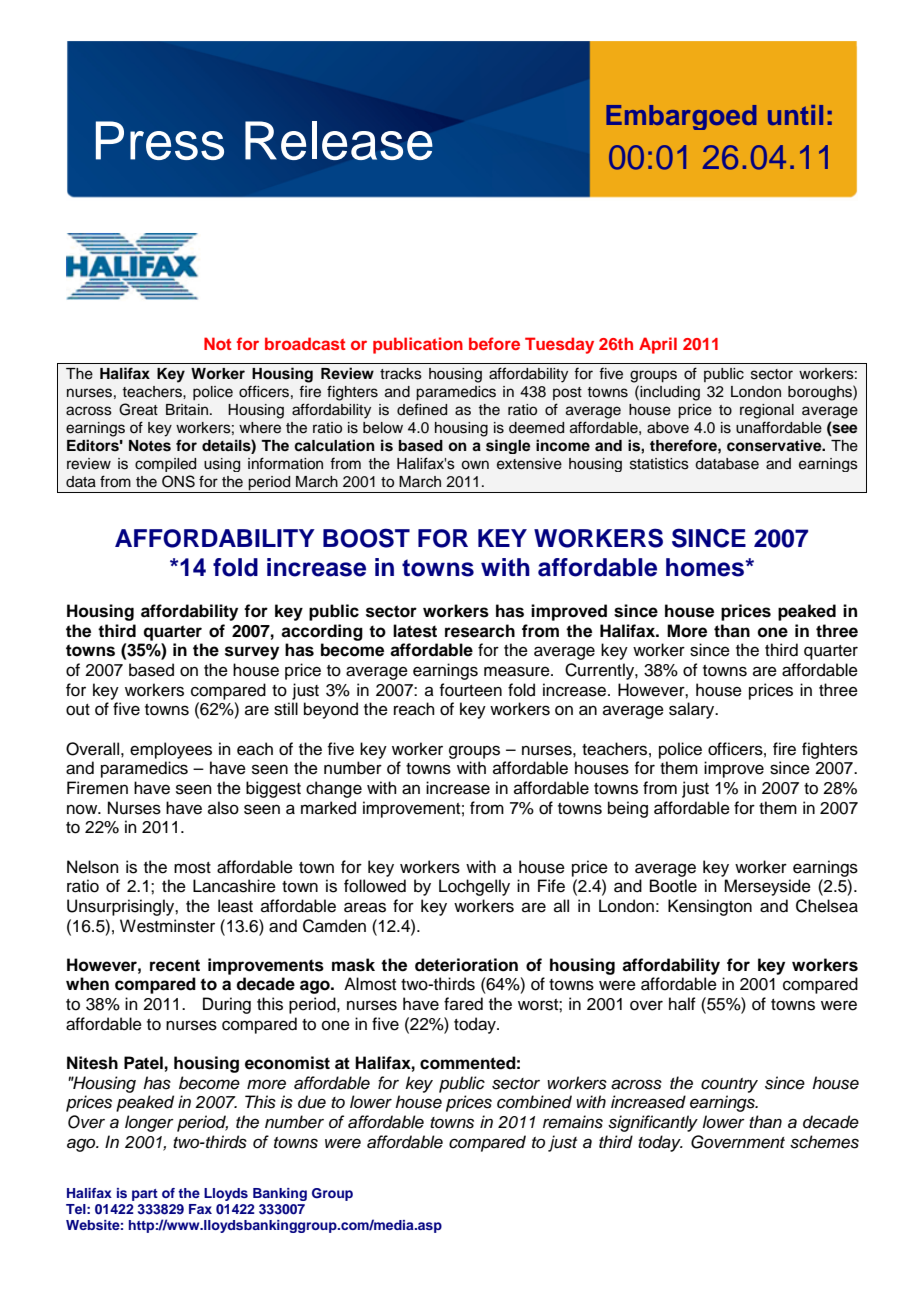 This document has width=924, height=1308. I want to click on Embargoed, so click(681, 117).
